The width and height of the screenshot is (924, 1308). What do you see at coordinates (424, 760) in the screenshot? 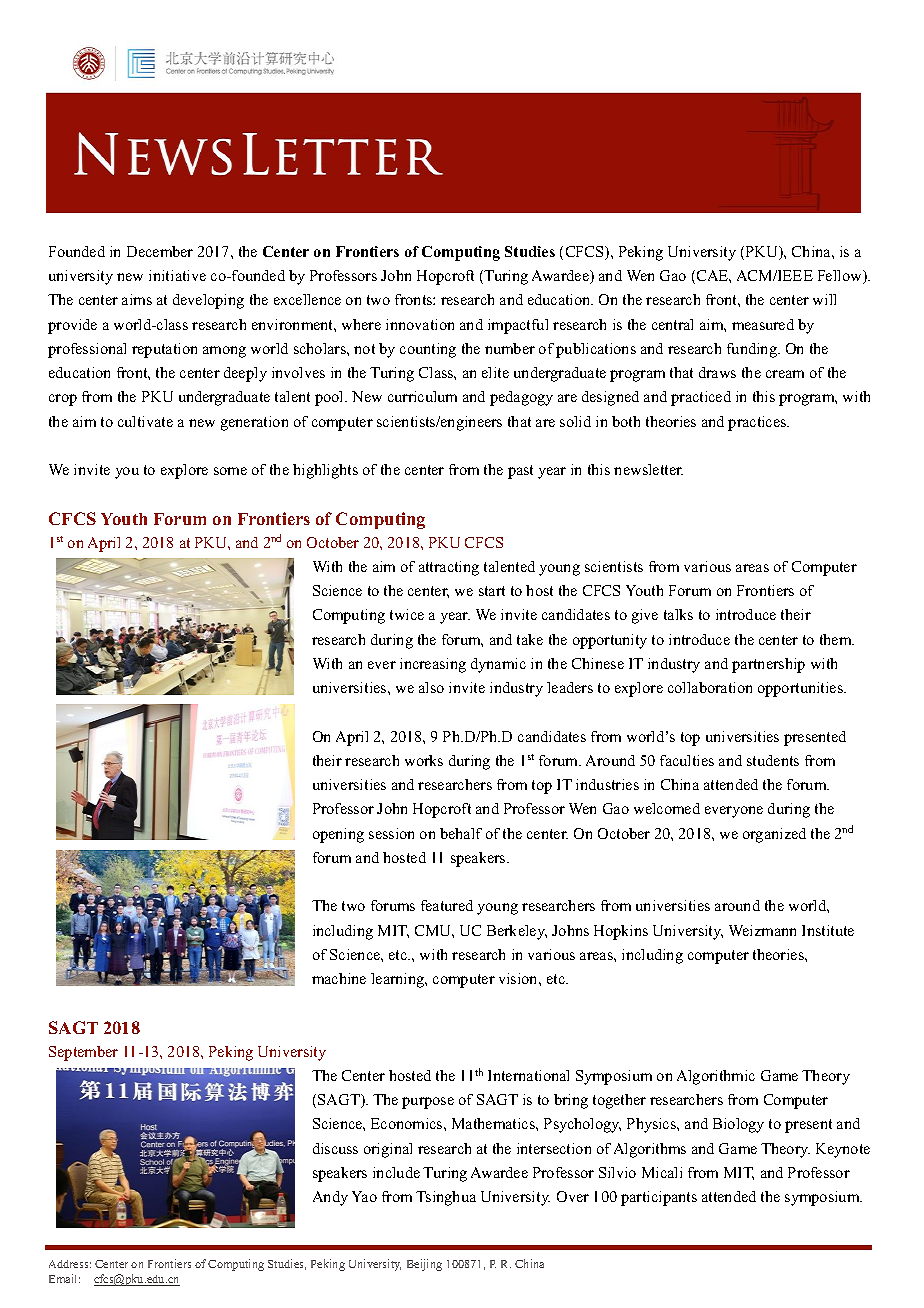
I see `works` at bounding box center [424, 760].
